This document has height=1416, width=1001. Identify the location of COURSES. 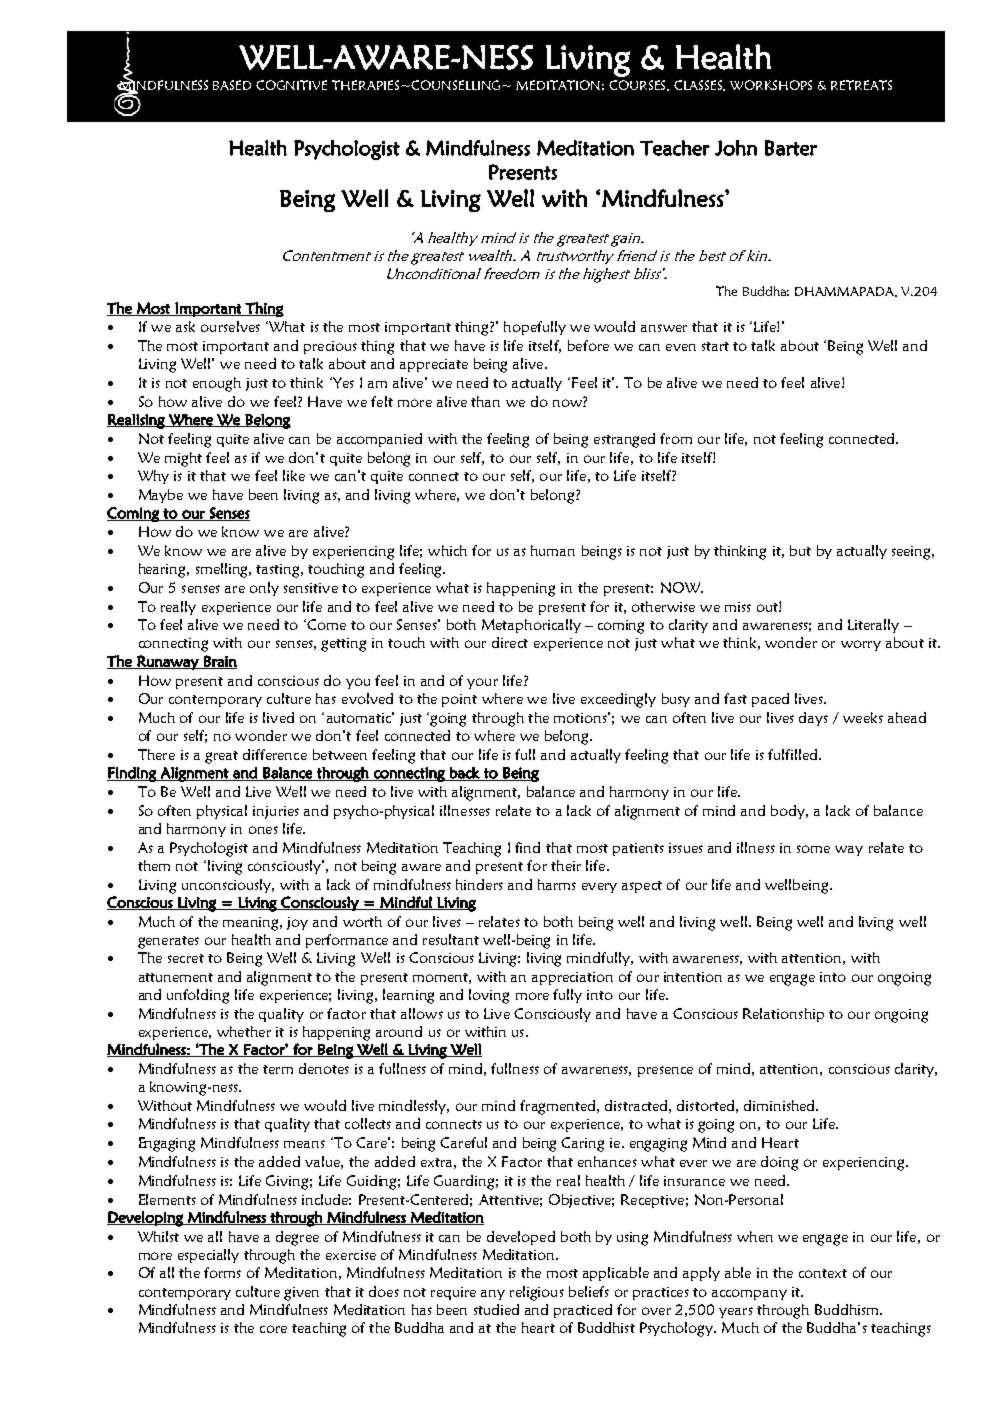
(639, 85).
